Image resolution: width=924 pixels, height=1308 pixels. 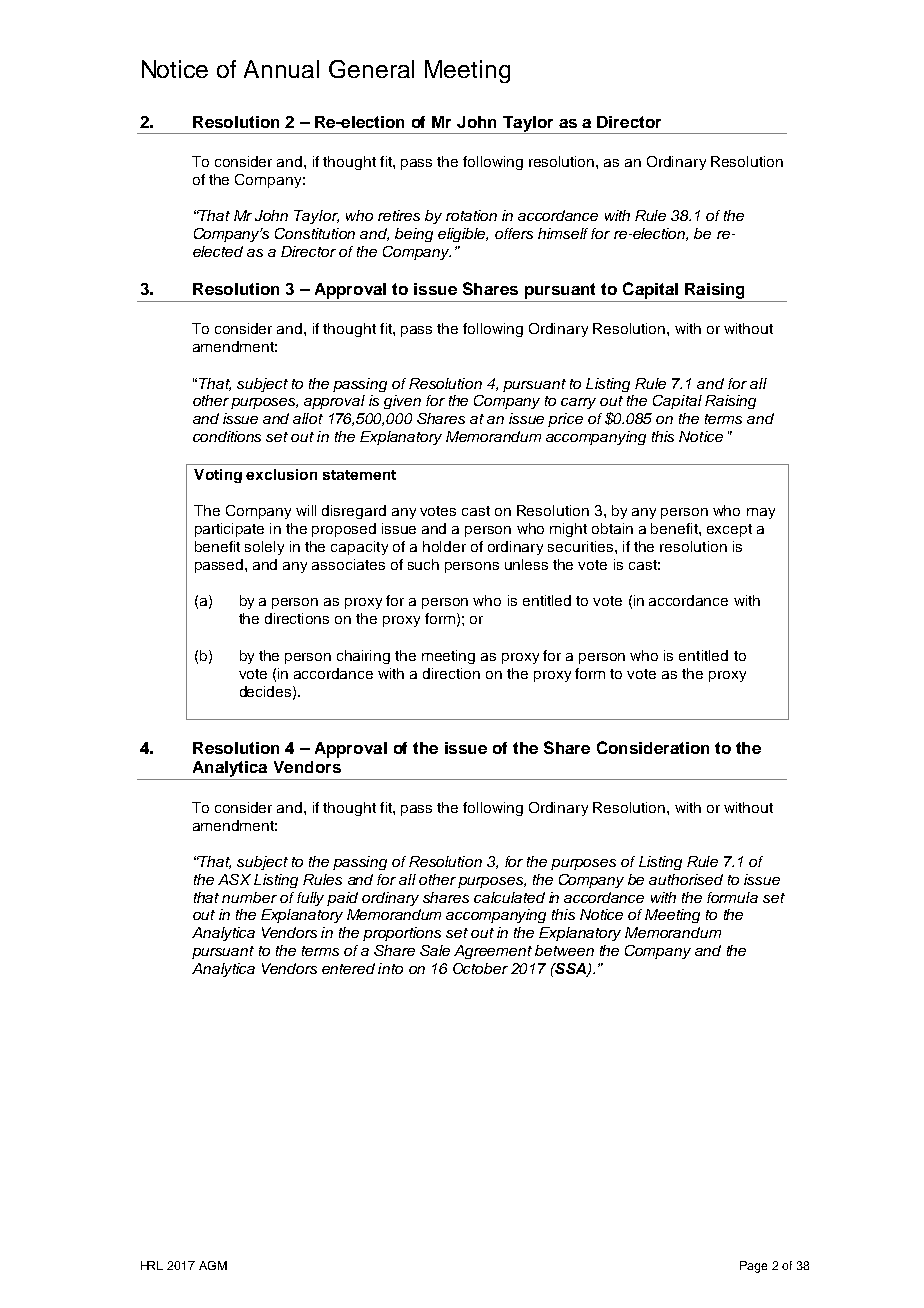 What do you see at coordinates (444, 546) in the screenshot?
I see `holder` at bounding box center [444, 546].
